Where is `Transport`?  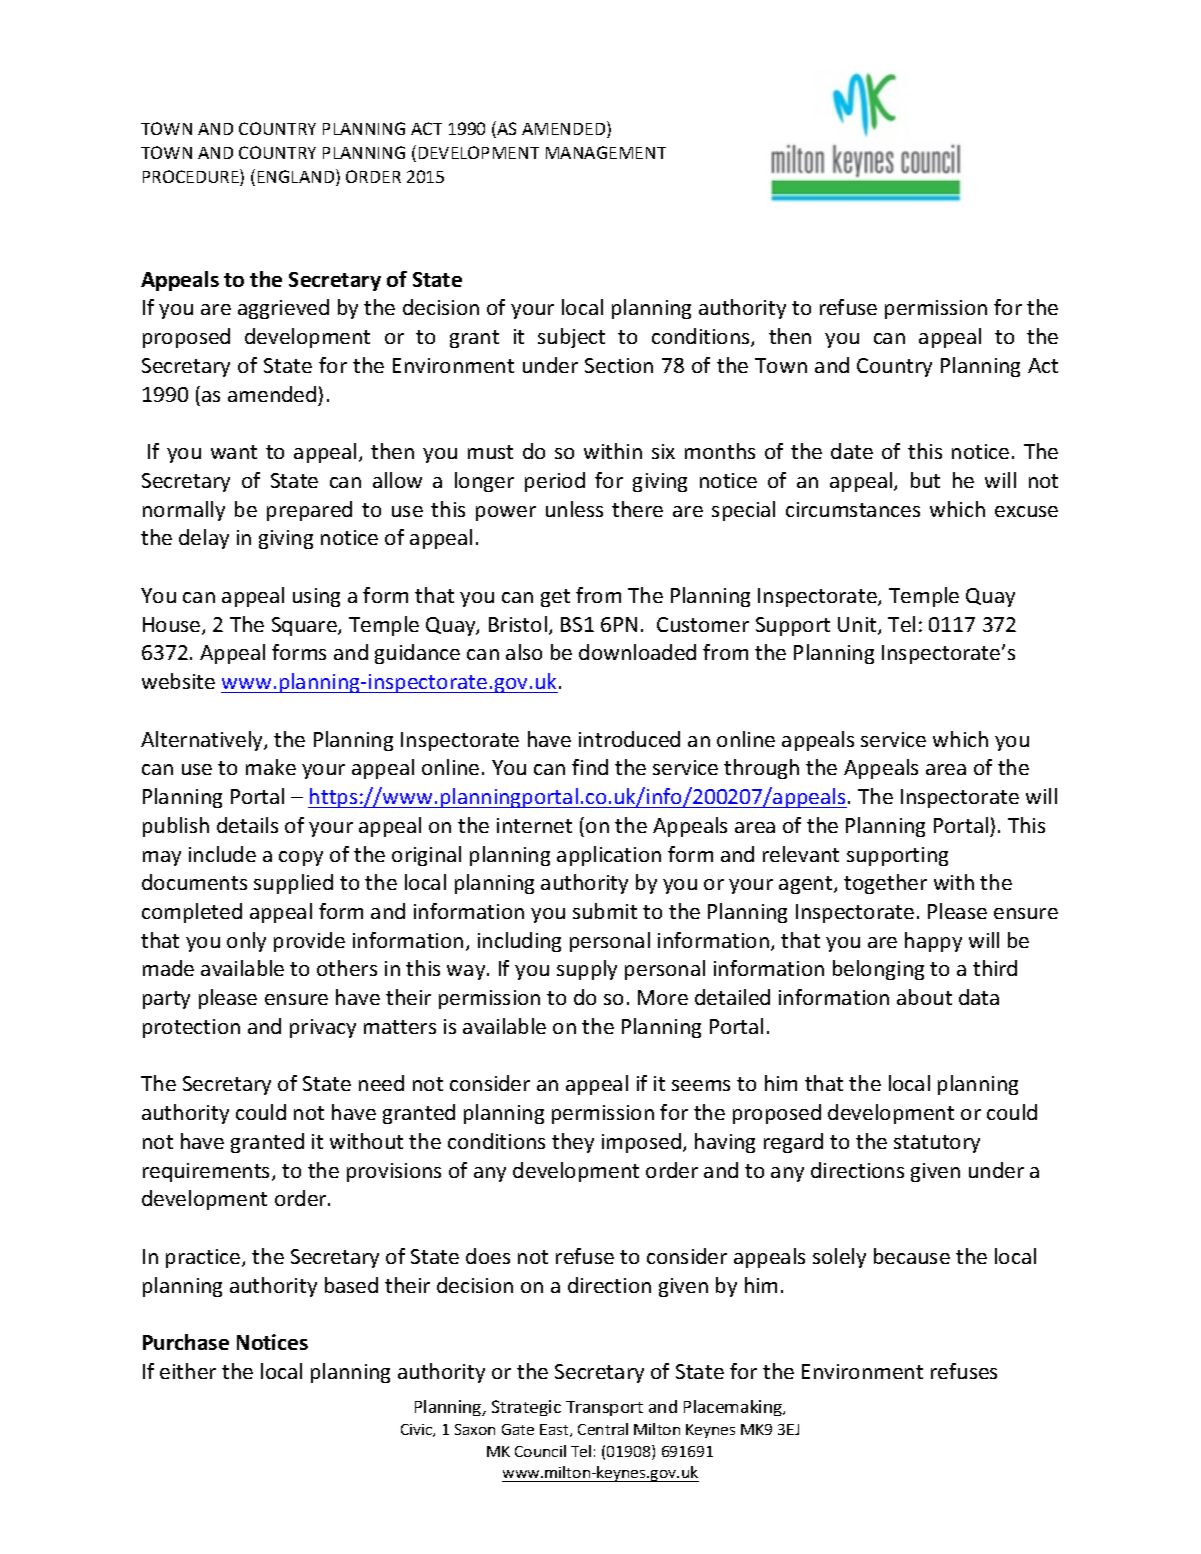
Transport is located at coordinates (604, 1408).
